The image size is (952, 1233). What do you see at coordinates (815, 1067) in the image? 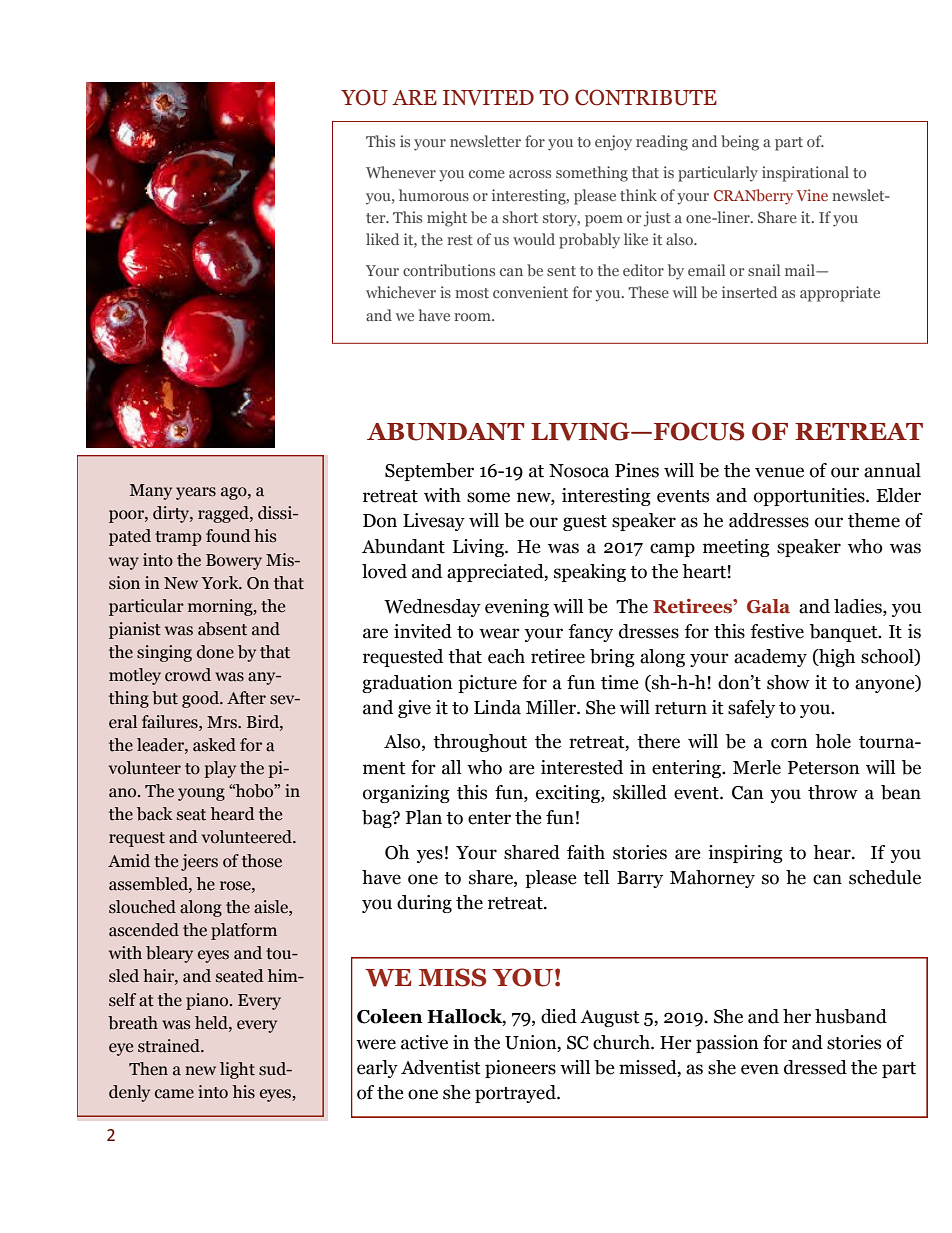
I see `dressed` at bounding box center [815, 1067].
